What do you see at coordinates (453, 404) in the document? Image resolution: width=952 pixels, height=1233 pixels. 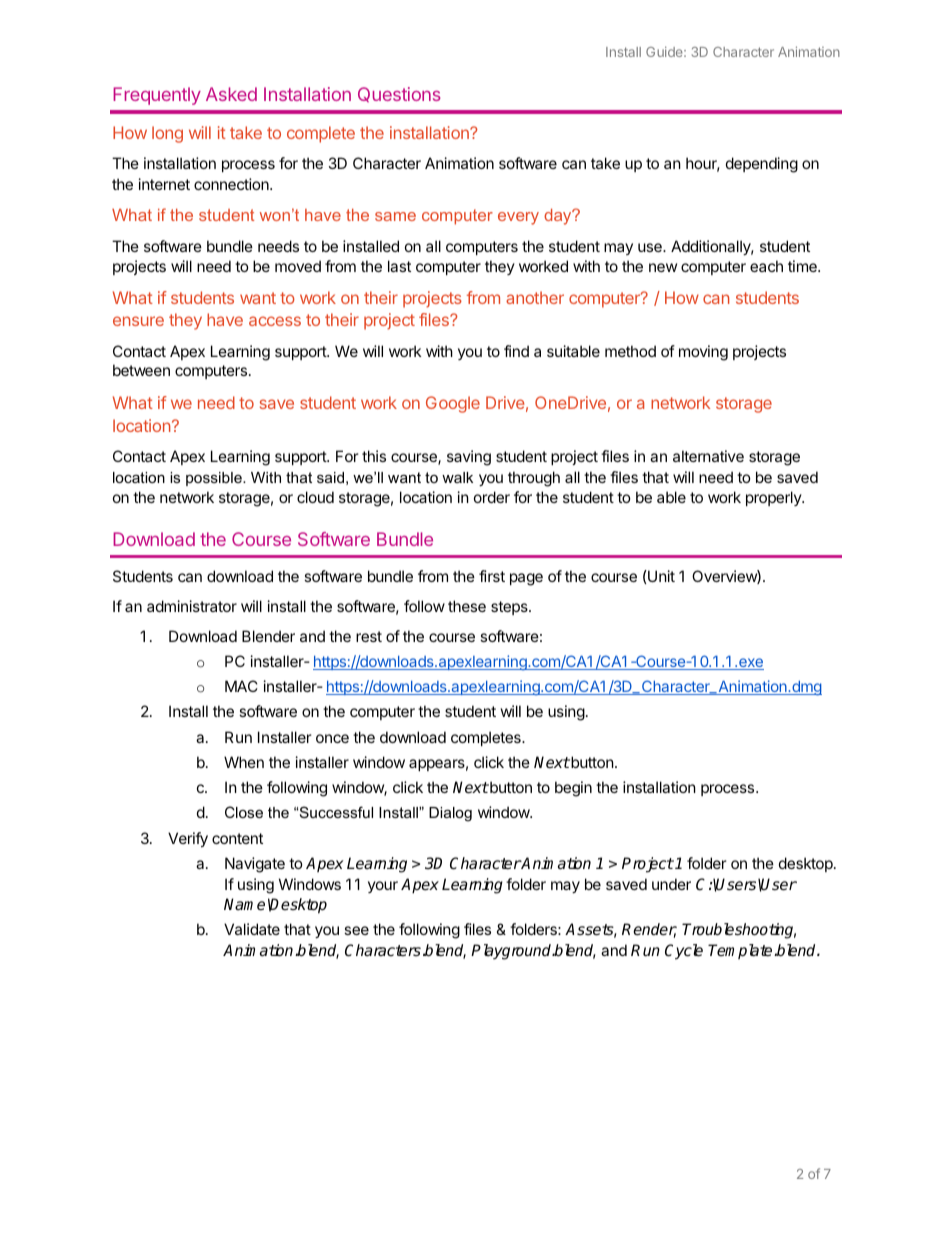 I see `Google` at bounding box center [453, 404].
